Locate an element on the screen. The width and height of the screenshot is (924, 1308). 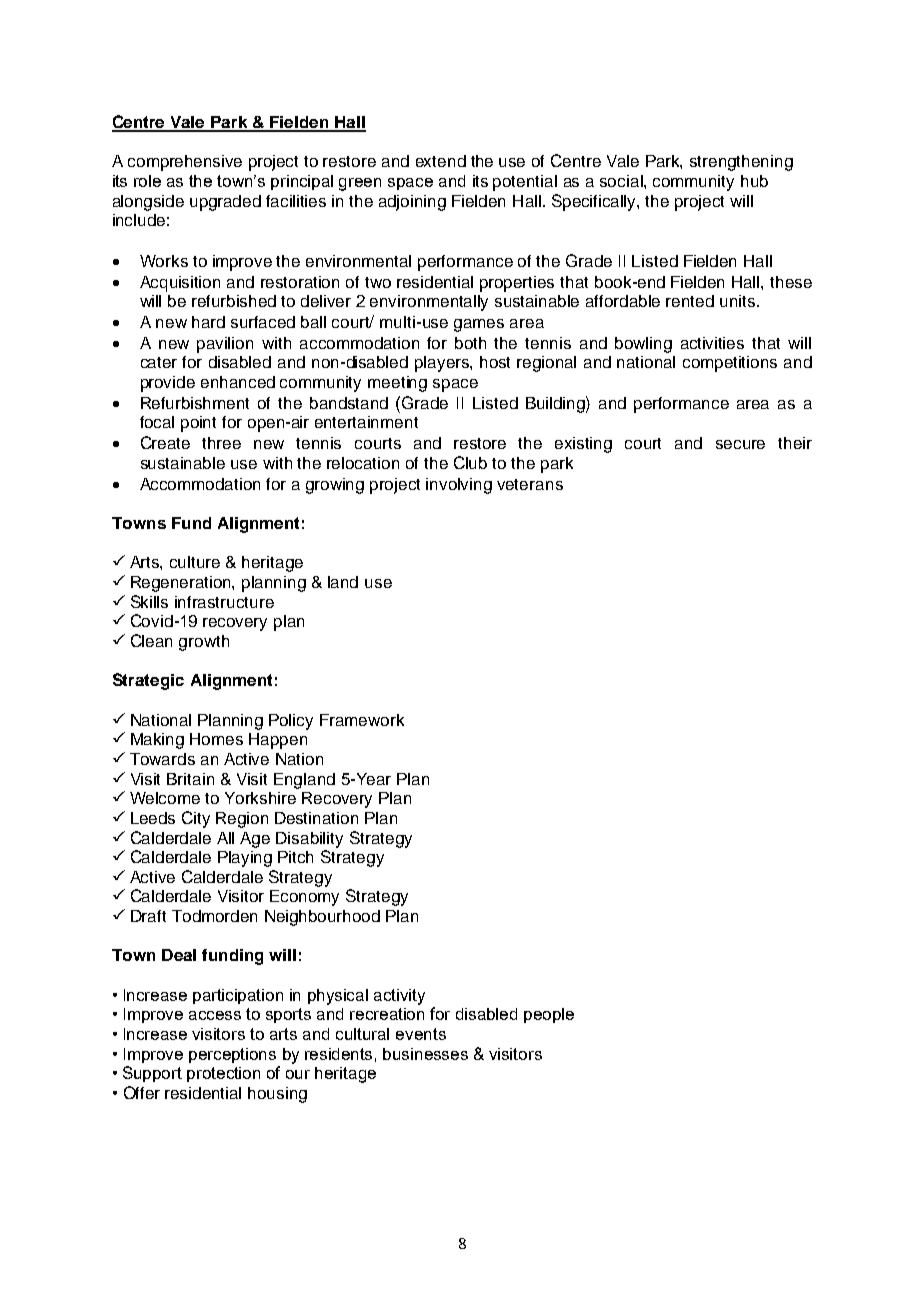
businesses is located at coordinates (425, 1054).
